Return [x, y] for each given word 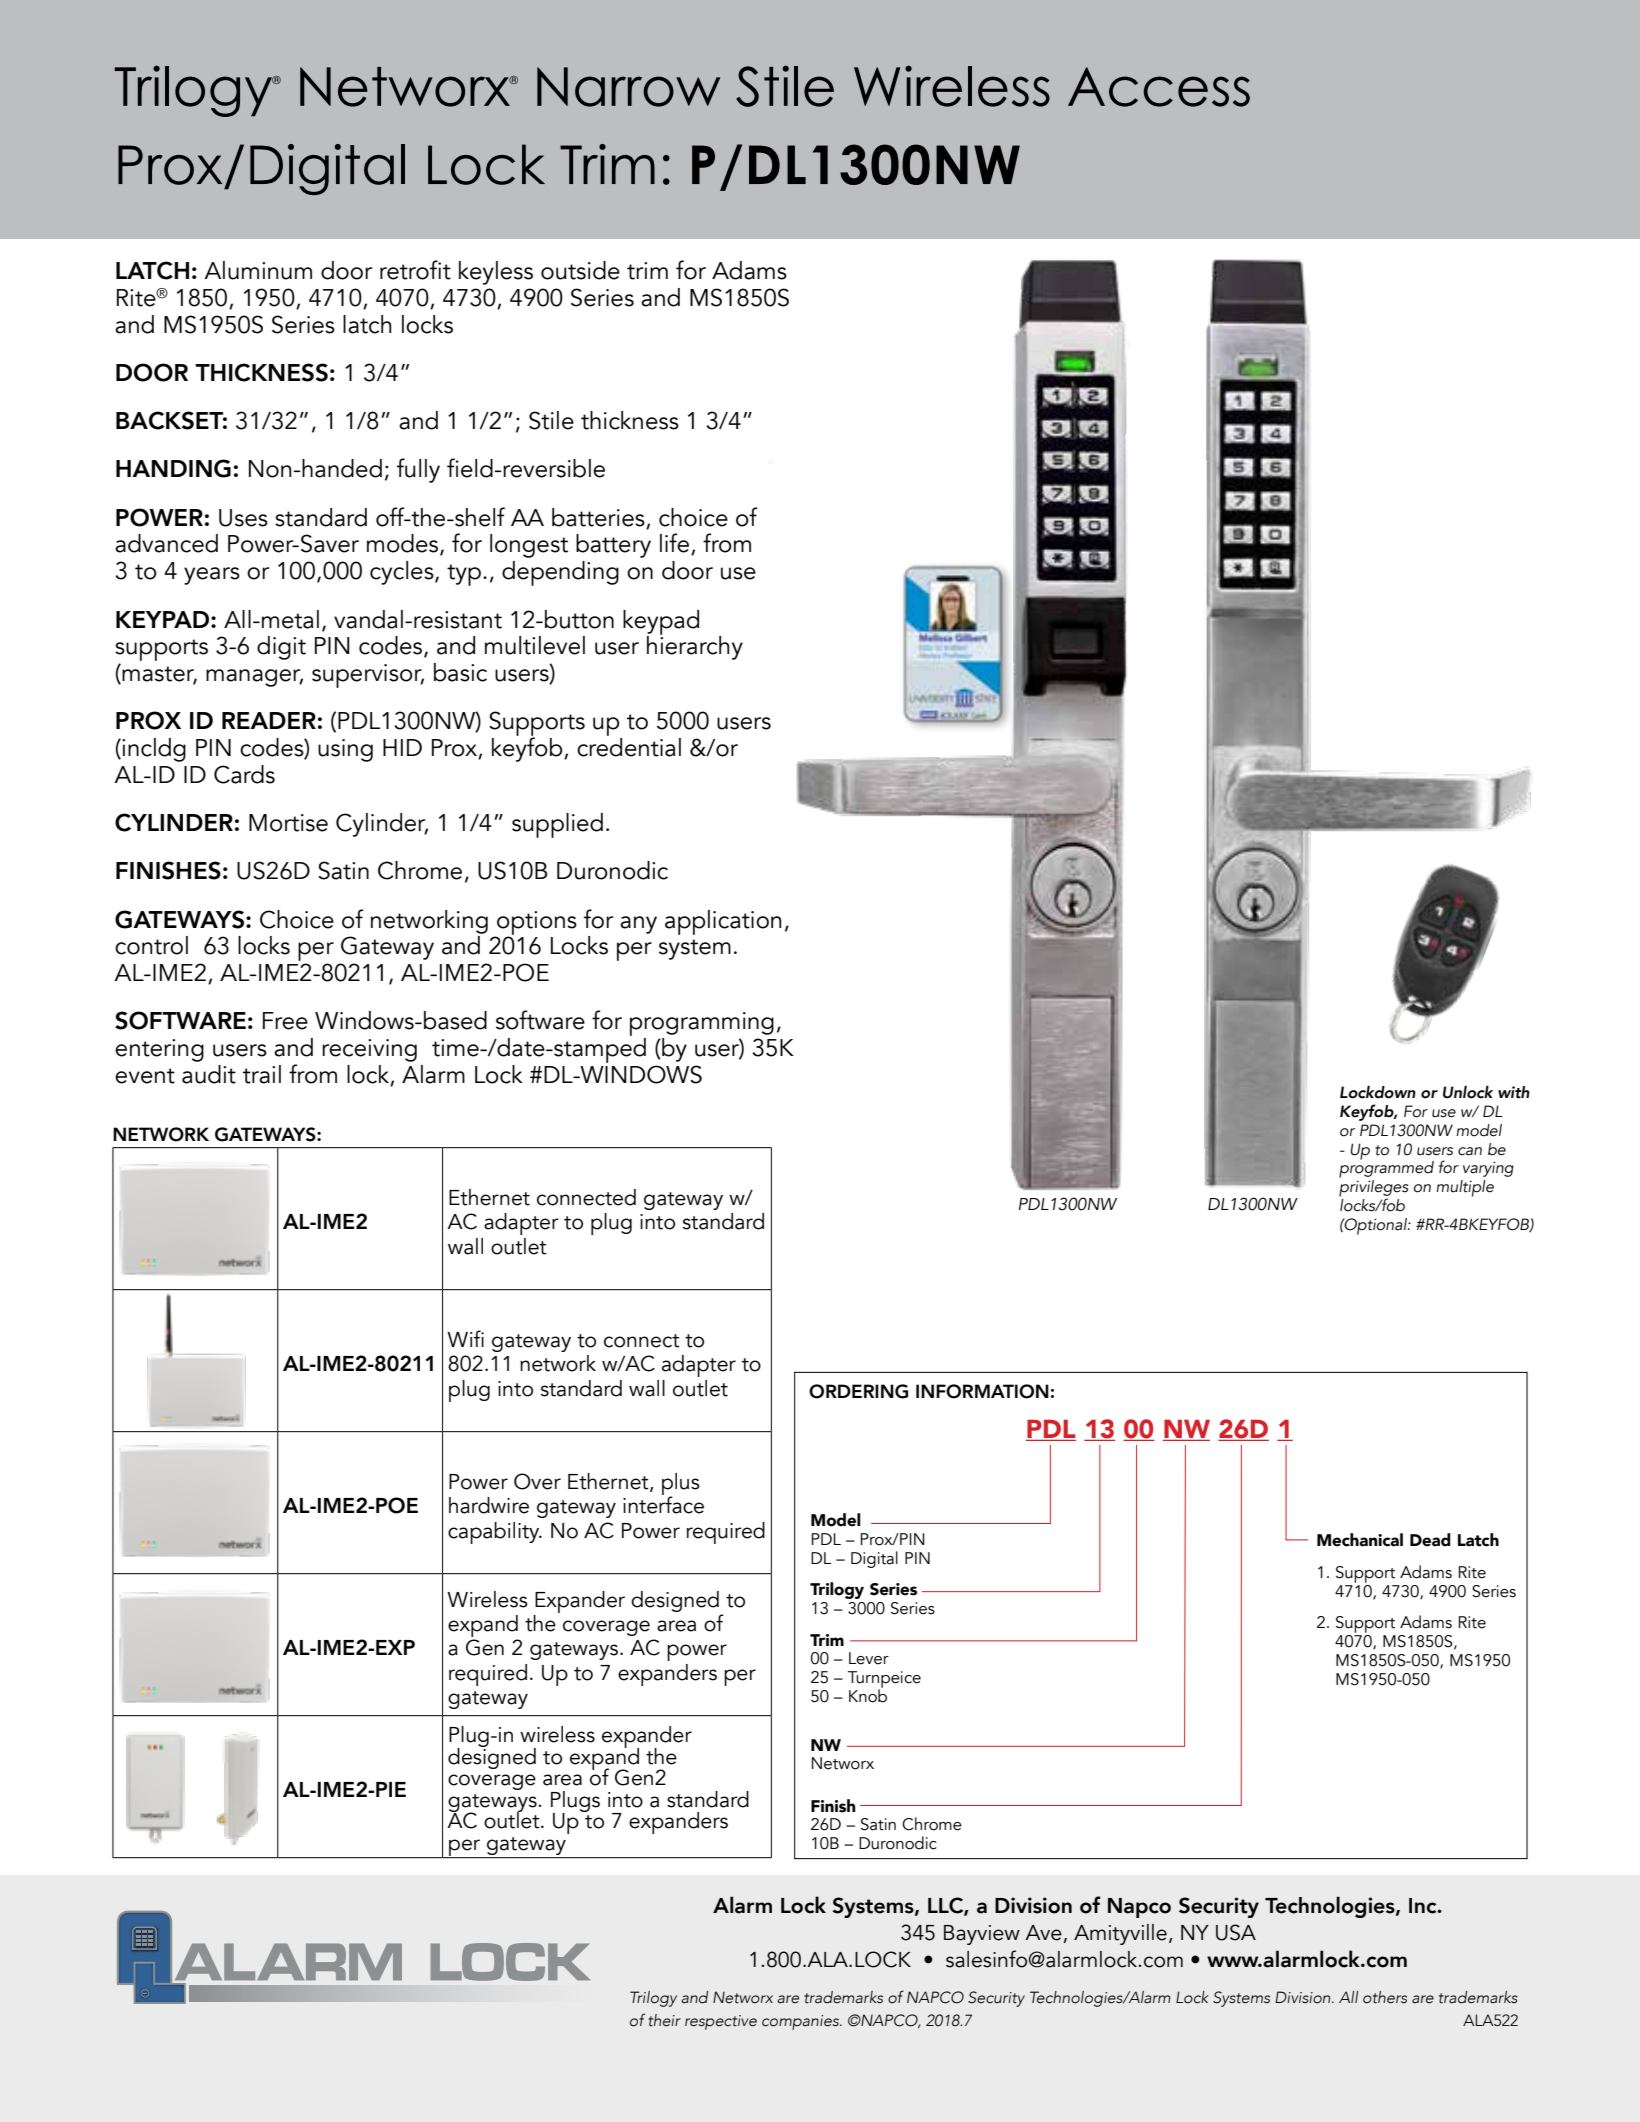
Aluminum [258, 270]
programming [702, 1025]
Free [285, 1021]
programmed [1386, 1168]
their [664, 2020]
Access [1159, 87]
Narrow [628, 87]
